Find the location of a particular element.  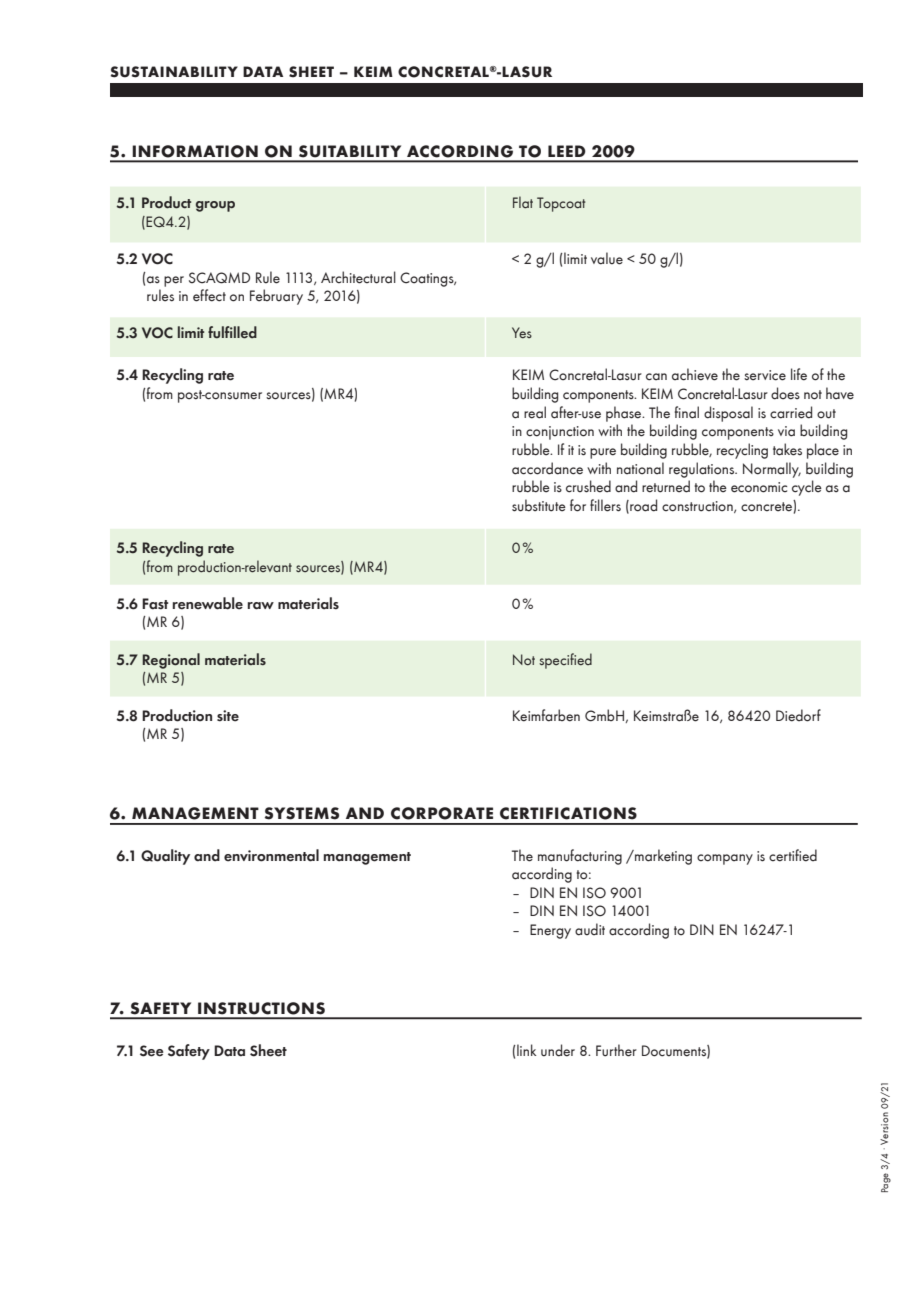

Yes is located at coordinates (522, 332).
